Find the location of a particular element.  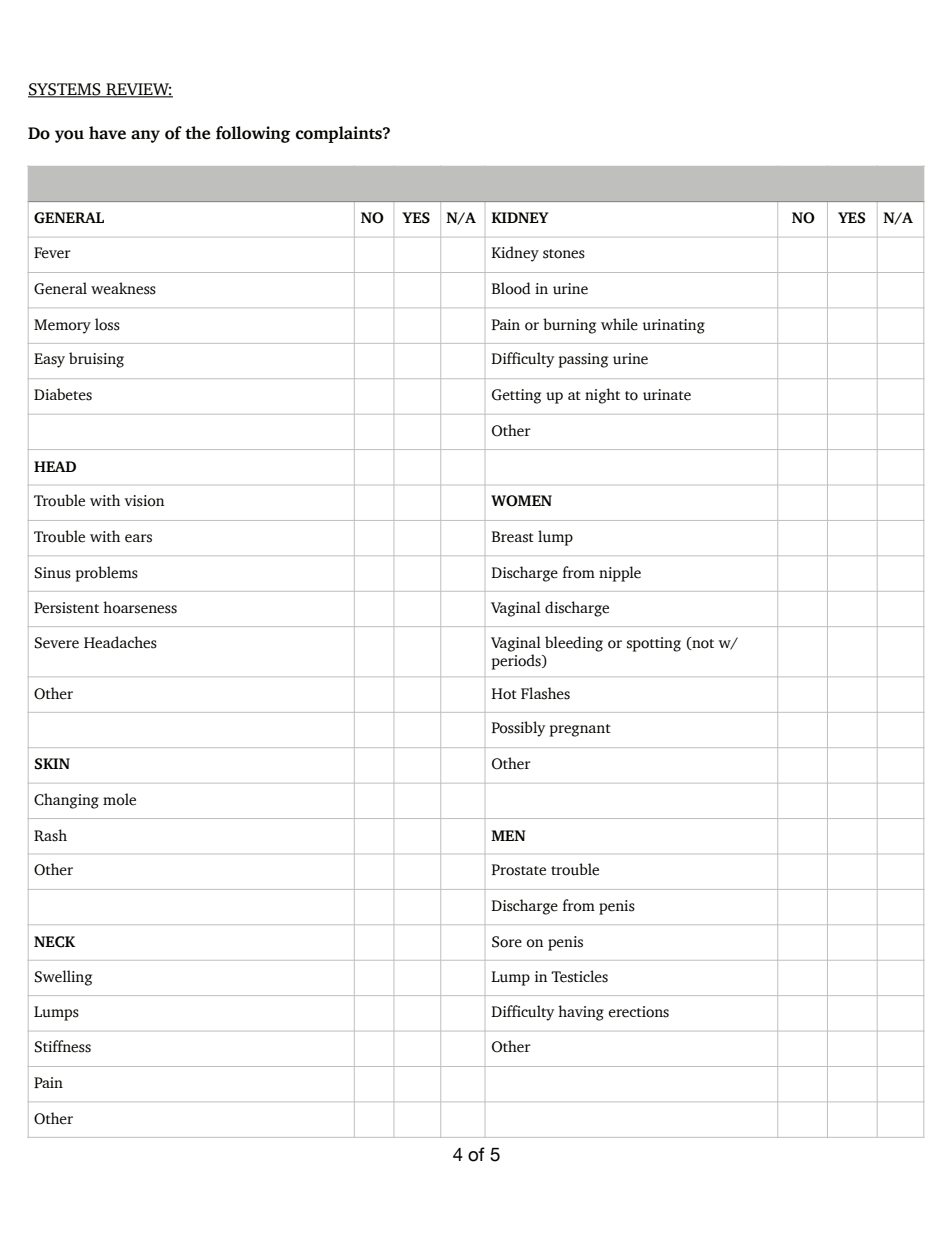

problems is located at coordinates (107, 574).
